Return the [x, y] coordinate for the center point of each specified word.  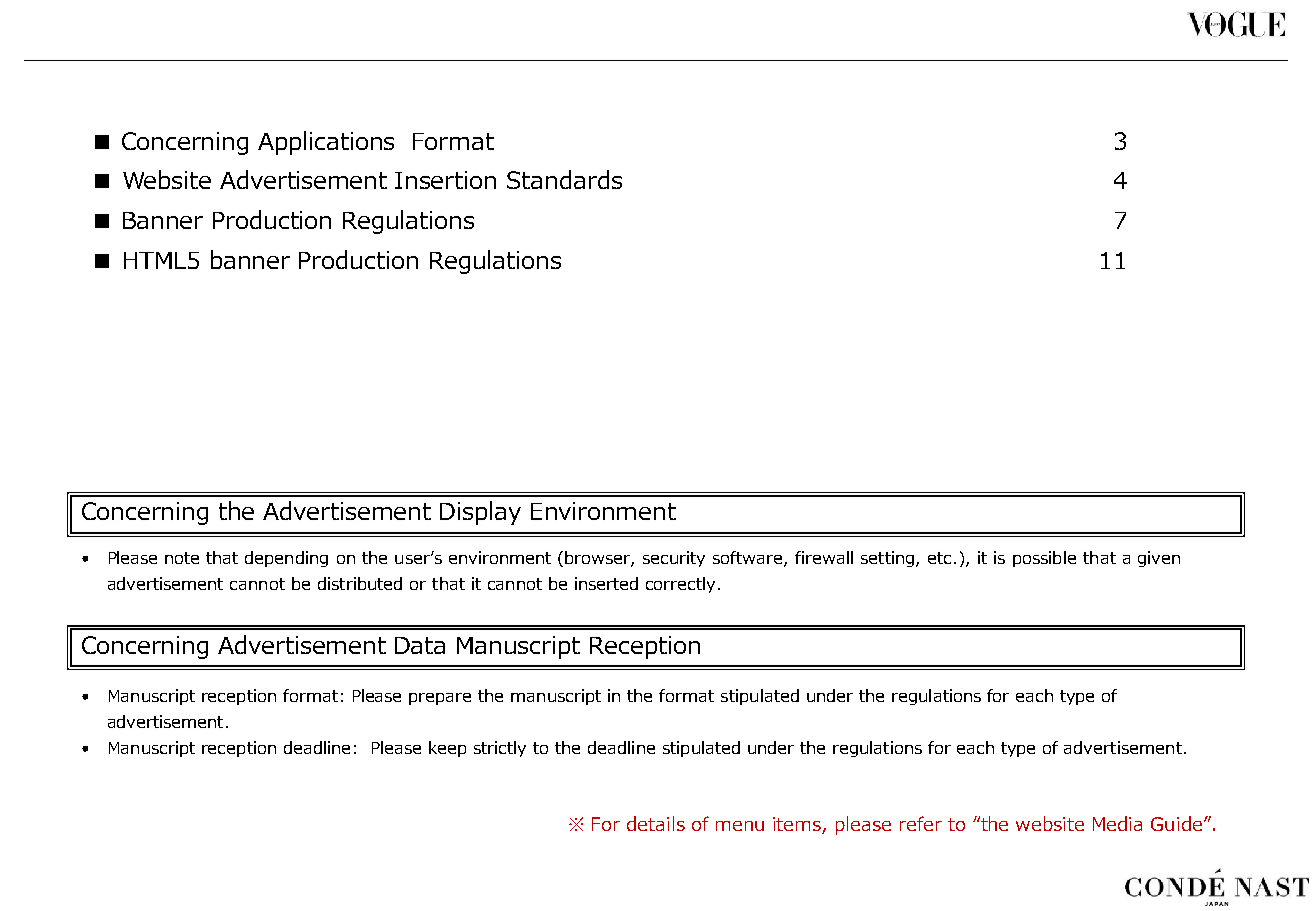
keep [447, 749]
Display [480, 513]
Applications [326, 143]
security [674, 559]
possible [1044, 559]
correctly [680, 585]
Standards [564, 179]
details [656, 823]
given [1159, 559]
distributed [360, 583]
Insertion [445, 180]
